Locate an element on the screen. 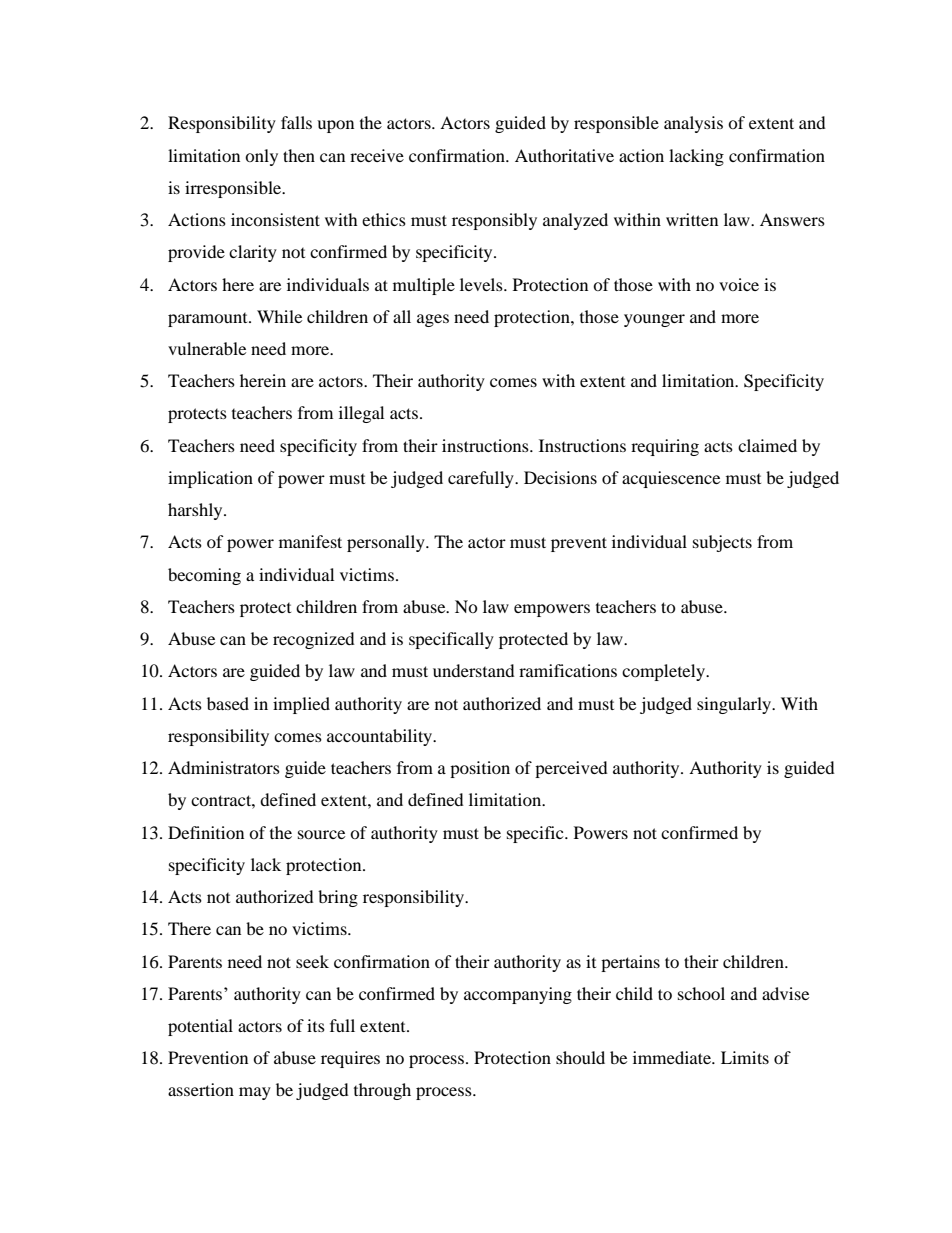  analysis is located at coordinates (693, 124).
